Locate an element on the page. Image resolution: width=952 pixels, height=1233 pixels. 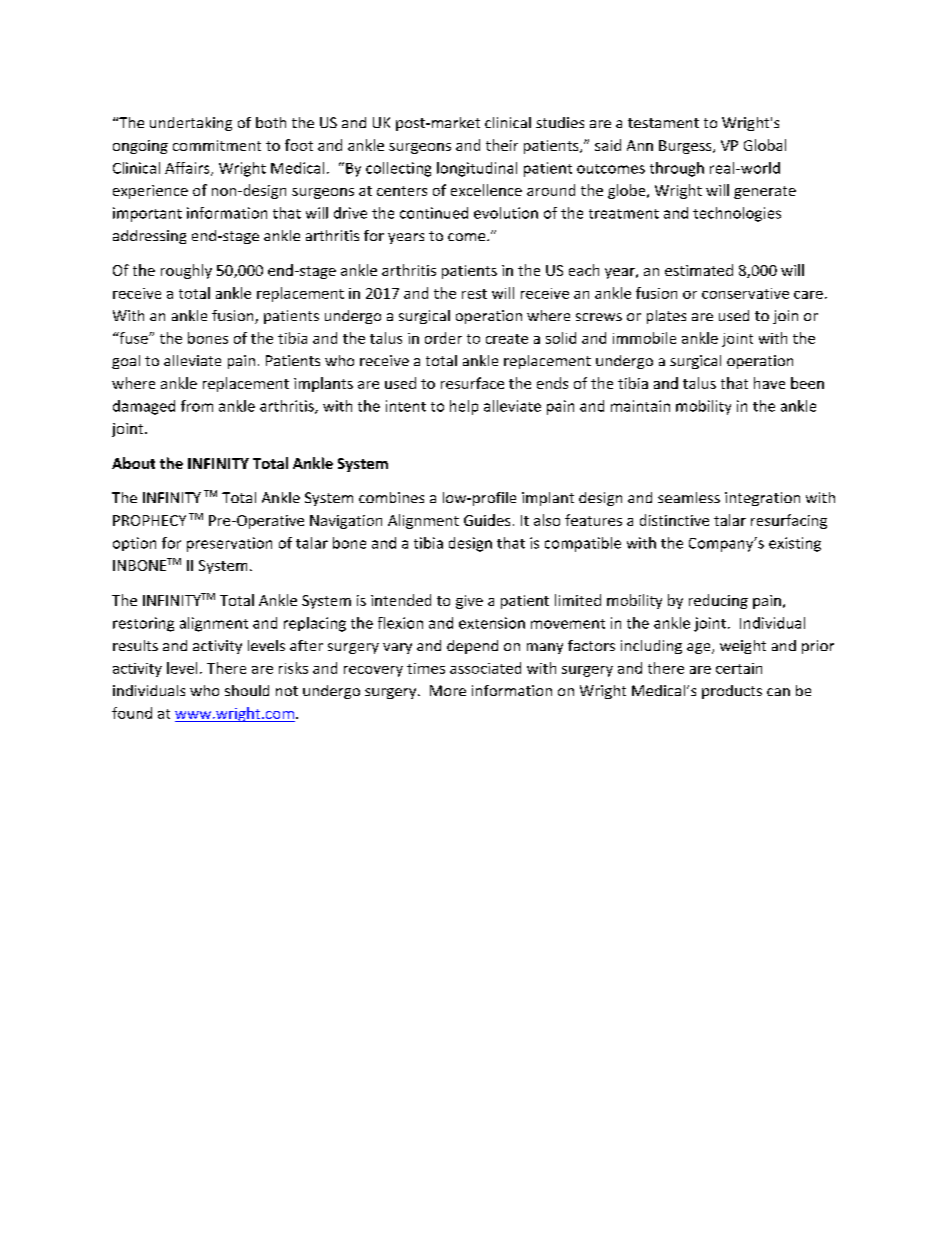
commitment is located at coordinates (217, 145).
